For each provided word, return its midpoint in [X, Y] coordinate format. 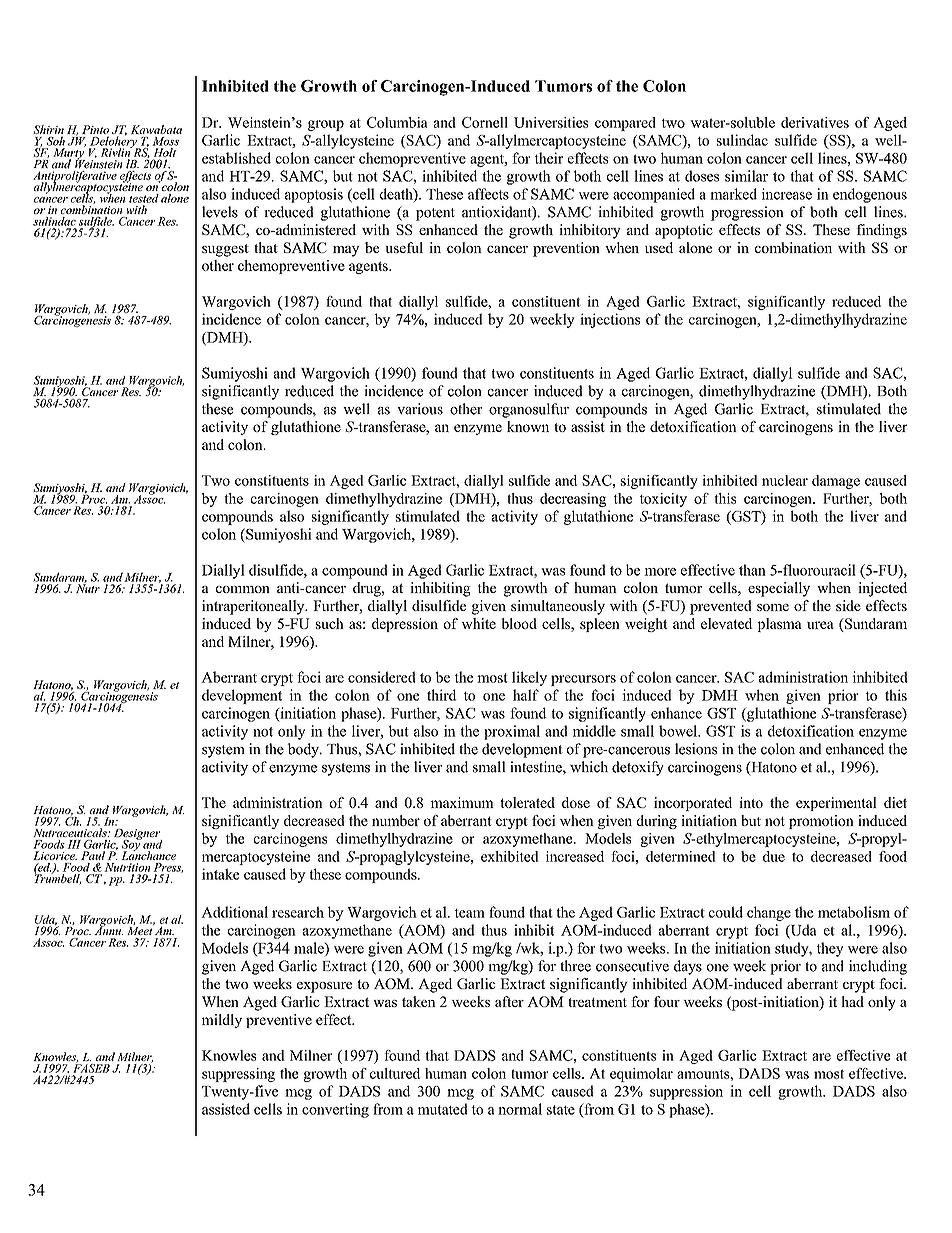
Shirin [48, 129]
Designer [138, 835]
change [769, 913]
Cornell [485, 122]
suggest [225, 250]
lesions [696, 749]
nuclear [785, 480]
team [470, 913]
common [243, 589]
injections [610, 320]
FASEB [91, 1067]
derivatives [815, 122]
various [420, 409]
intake [220, 874]
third [442, 695]
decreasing [573, 500]
